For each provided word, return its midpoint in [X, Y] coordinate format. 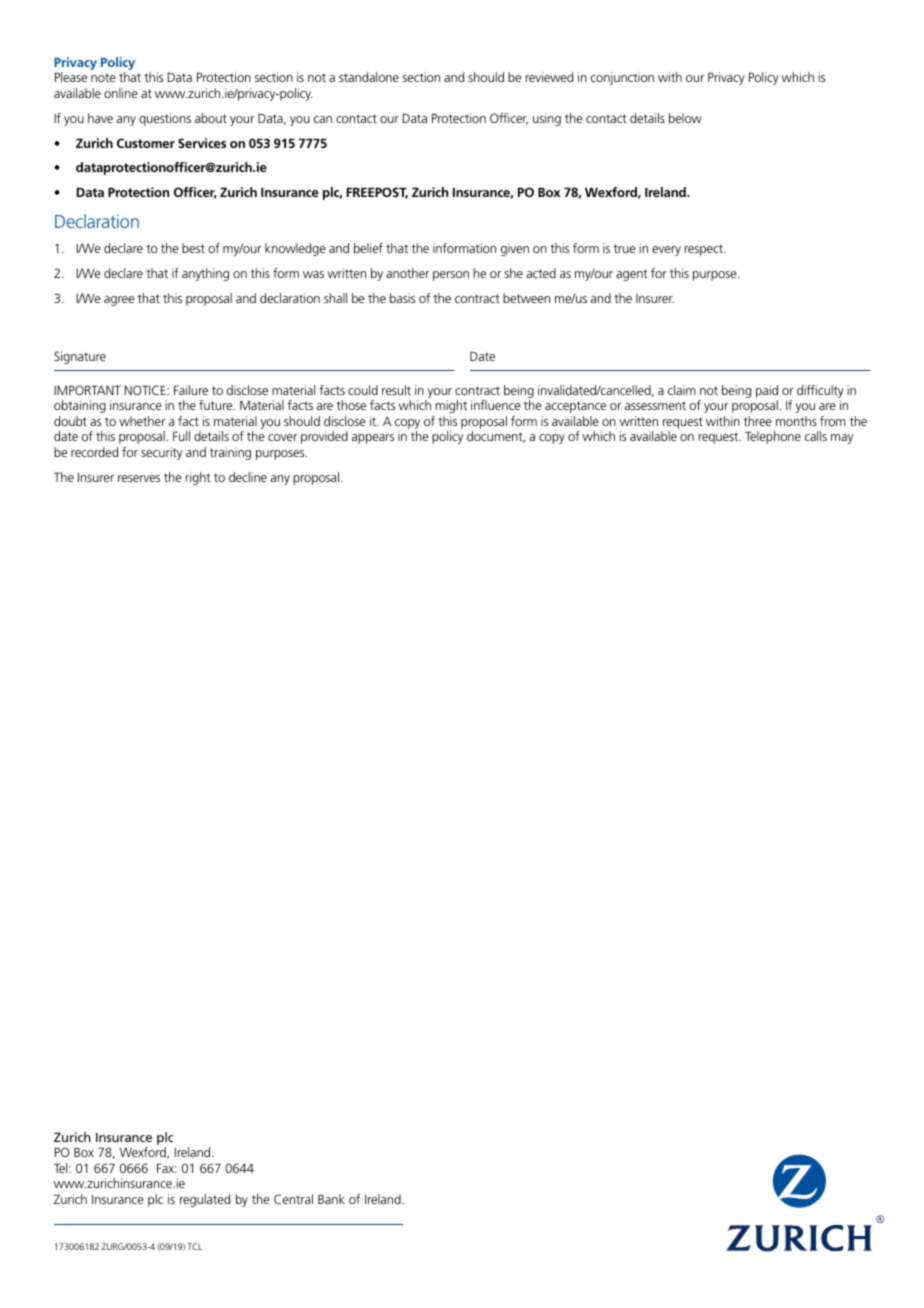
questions [165, 119]
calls [816, 436]
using [547, 119]
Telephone [773, 437]
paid [767, 393]
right [198, 478]
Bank [331, 1199]
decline [248, 477]
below [685, 118]
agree [119, 301]
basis [402, 298]
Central [293, 1199]
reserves [139, 478]
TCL [194, 1246]
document [496, 437]
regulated [205, 1200]
